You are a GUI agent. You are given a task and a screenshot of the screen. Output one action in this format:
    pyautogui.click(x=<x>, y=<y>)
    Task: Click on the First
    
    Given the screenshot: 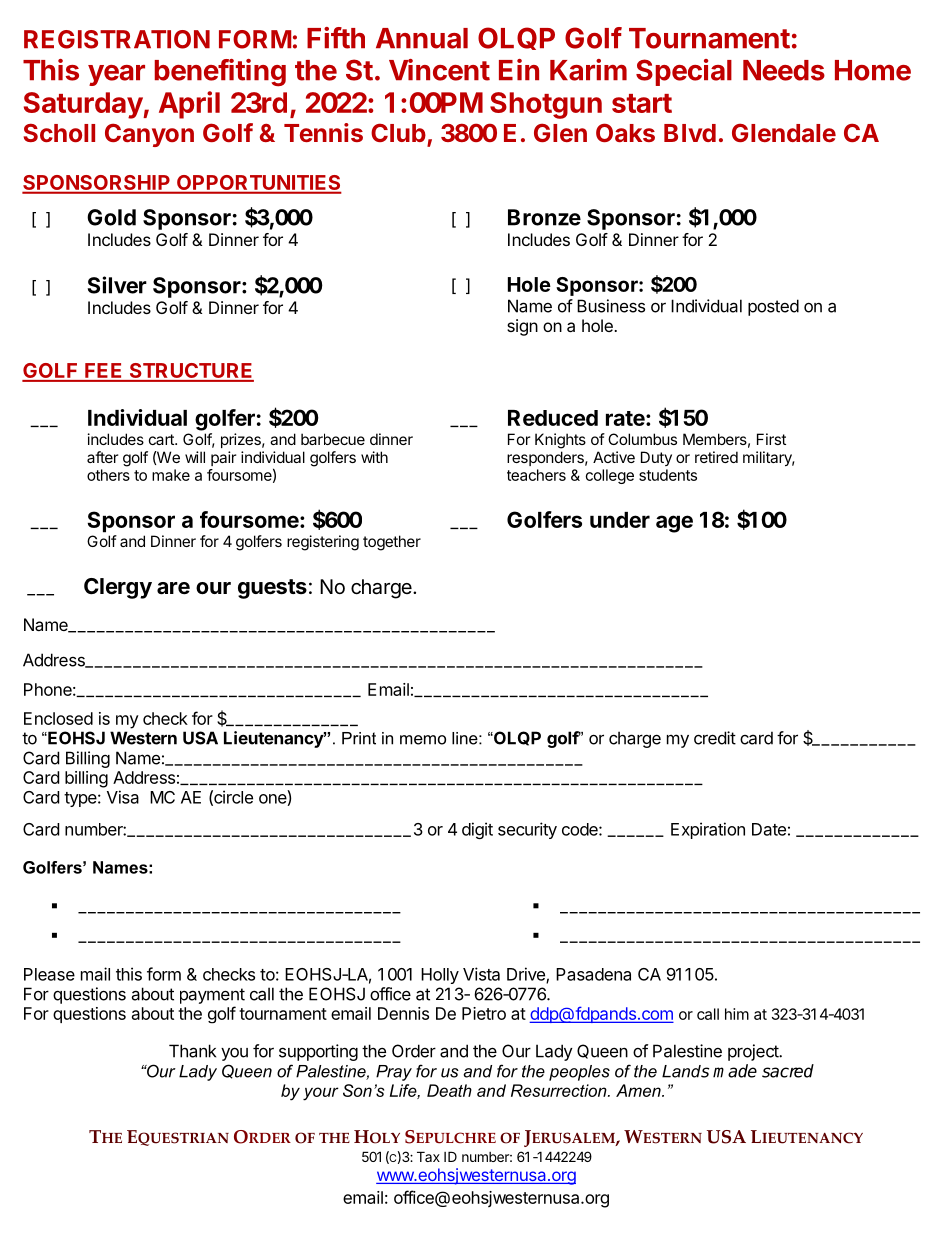 What is the action you would take?
    pyautogui.click(x=771, y=439)
